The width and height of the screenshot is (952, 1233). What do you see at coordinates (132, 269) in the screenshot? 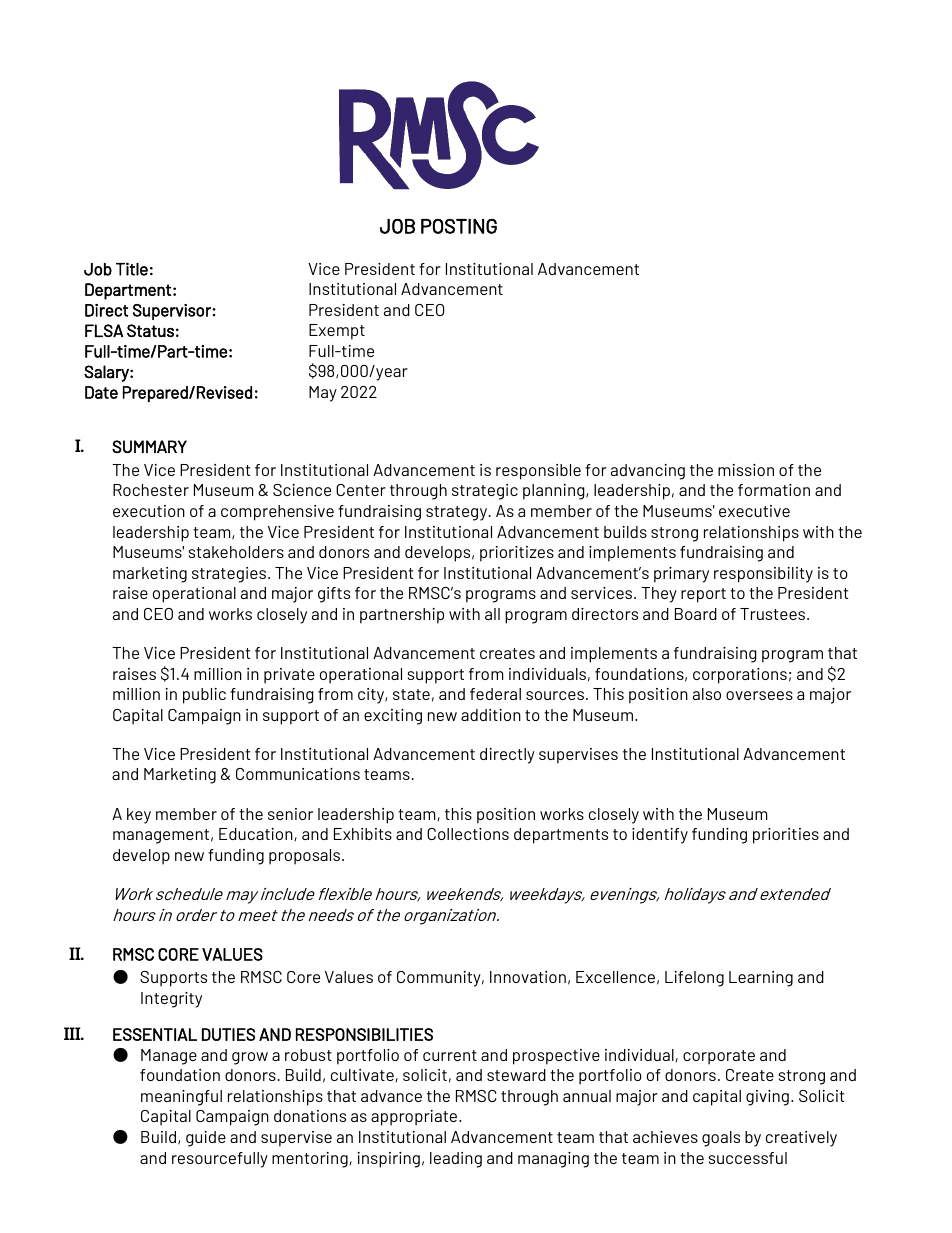
I see `Title` at bounding box center [132, 269].
